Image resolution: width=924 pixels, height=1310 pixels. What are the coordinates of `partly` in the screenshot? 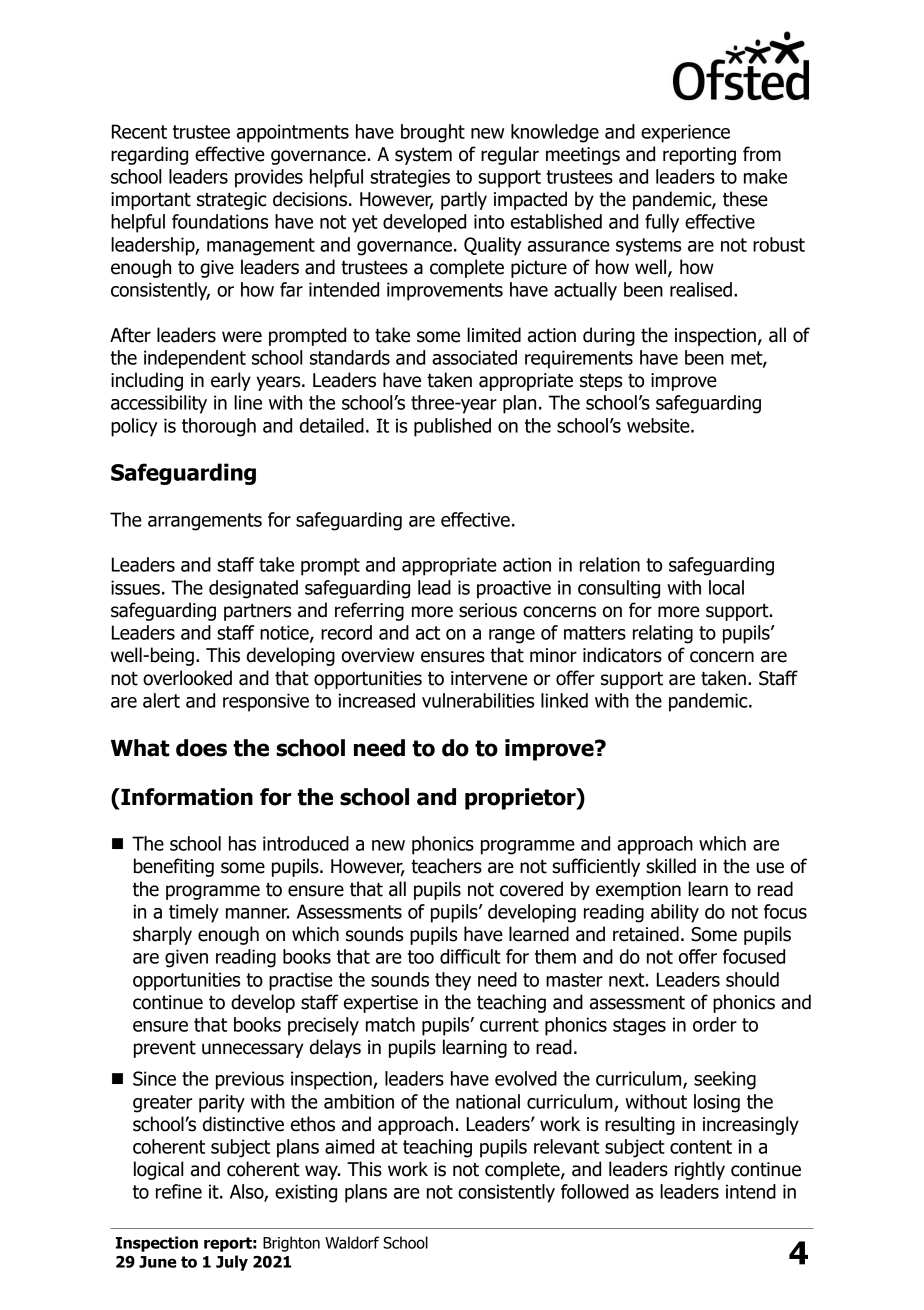 It's located at (464, 200).
